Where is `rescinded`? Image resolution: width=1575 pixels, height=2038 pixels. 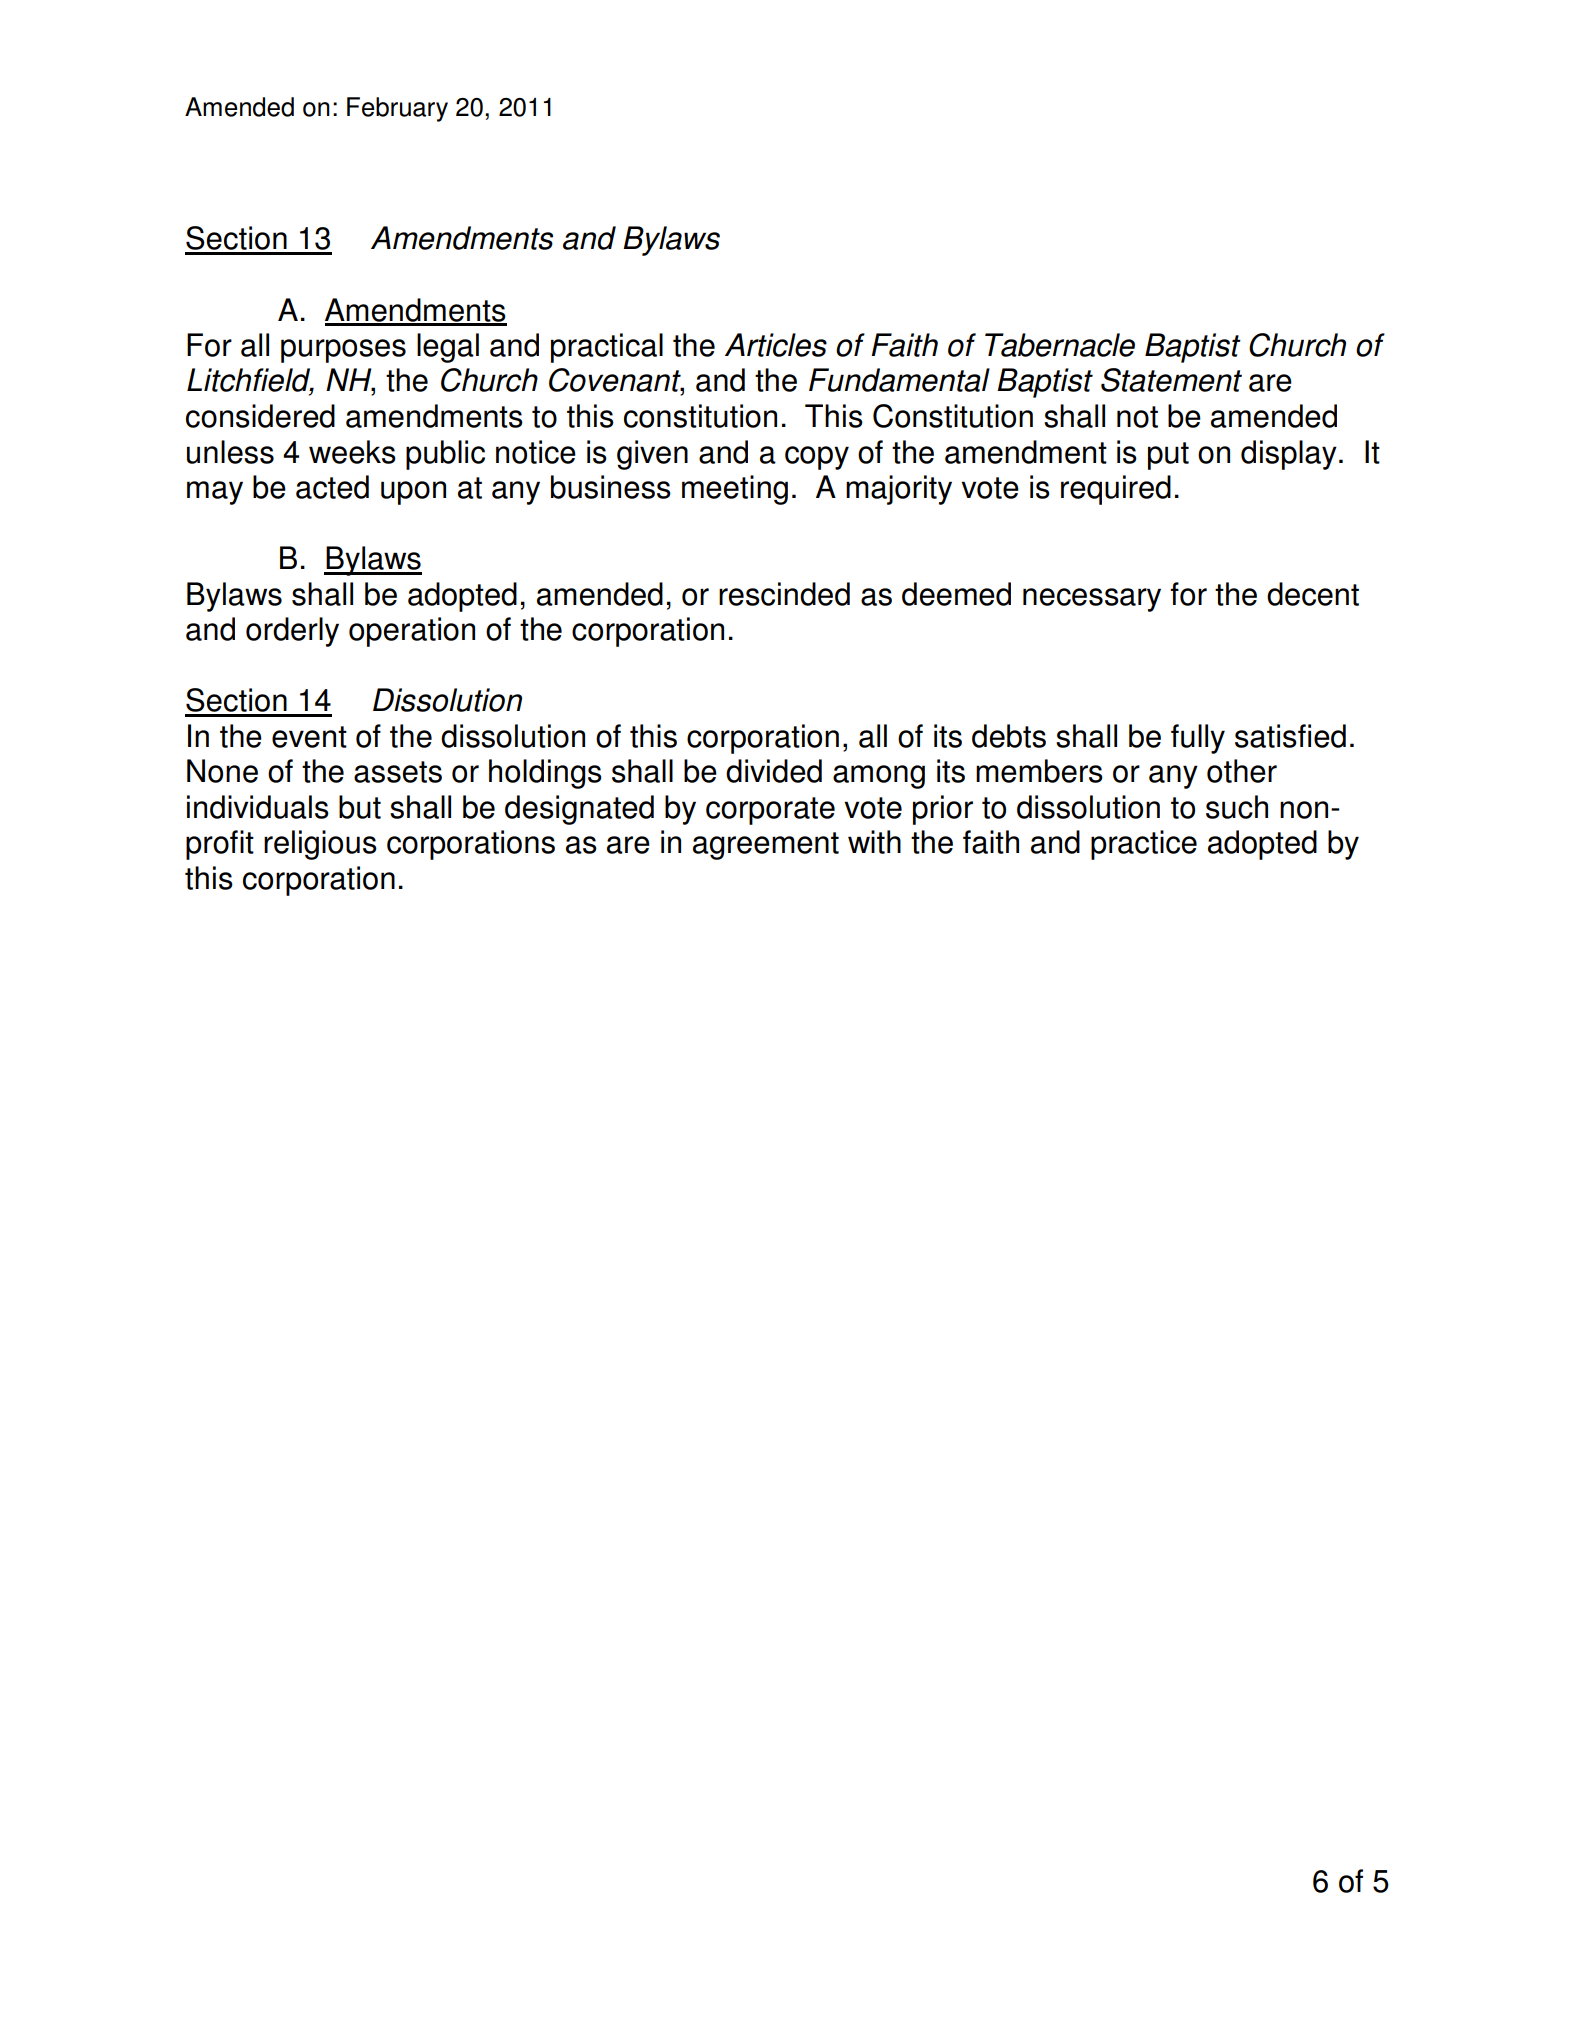 rescinded is located at coordinates (784, 594).
